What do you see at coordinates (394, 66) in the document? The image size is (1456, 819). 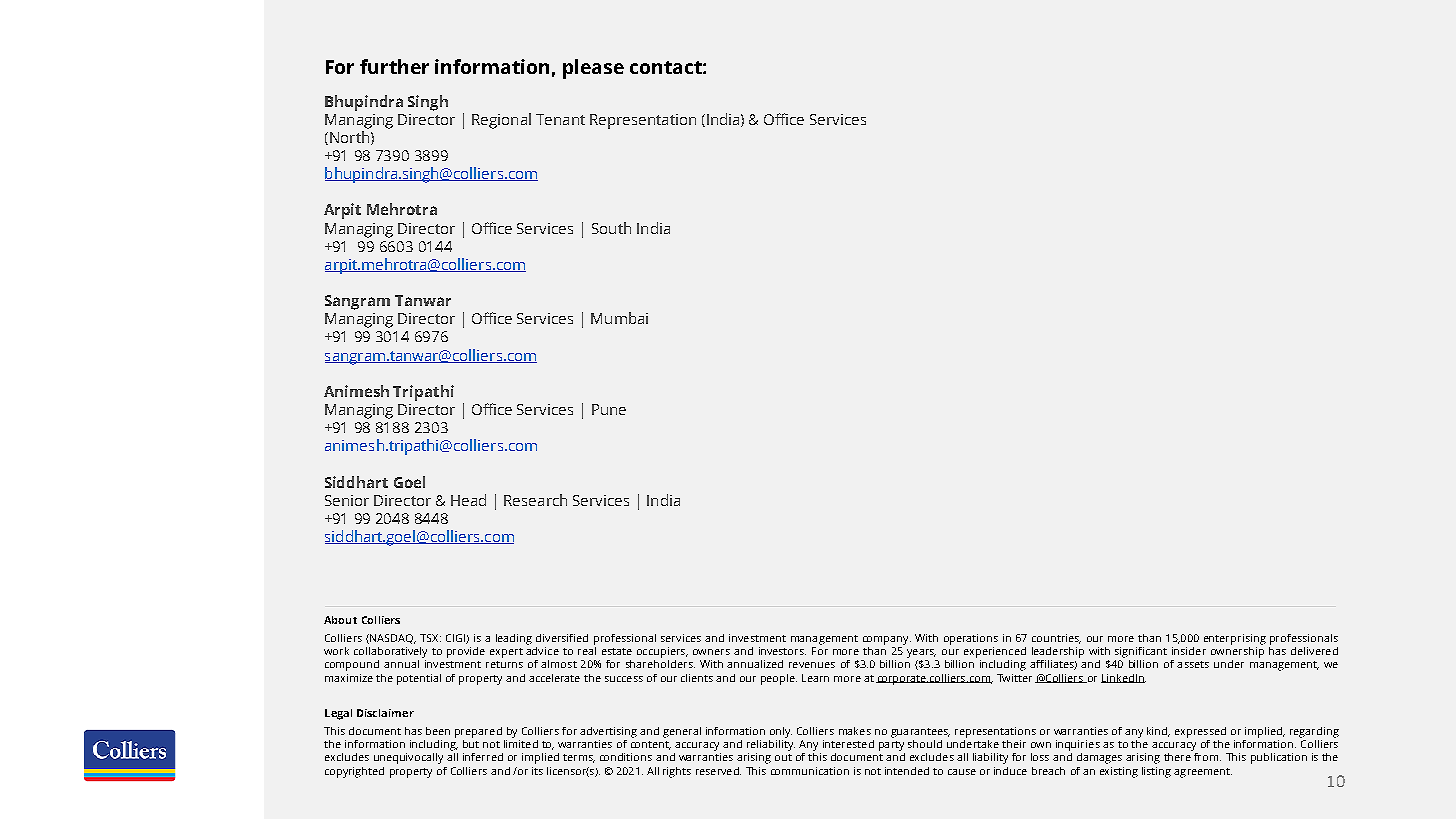 I see `further` at bounding box center [394, 66].
